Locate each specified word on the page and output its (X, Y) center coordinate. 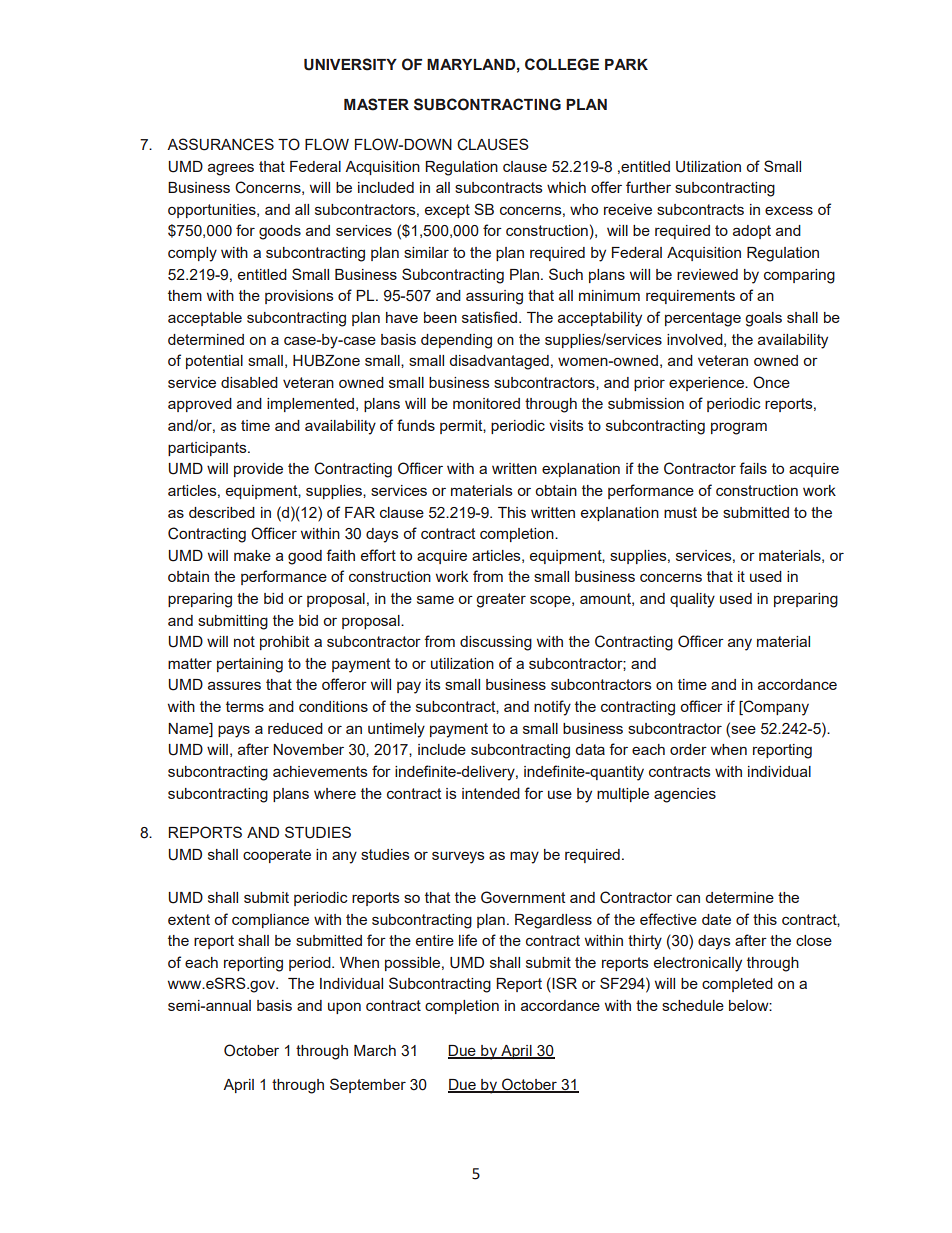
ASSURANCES (220, 144)
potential (214, 362)
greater (501, 600)
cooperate (277, 856)
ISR (563, 983)
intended (491, 793)
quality (692, 600)
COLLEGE (562, 64)
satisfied (491, 317)
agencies (685, 795)
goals (763, 319)
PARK (626, 64)
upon (344, 1008)
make (252, 555)
